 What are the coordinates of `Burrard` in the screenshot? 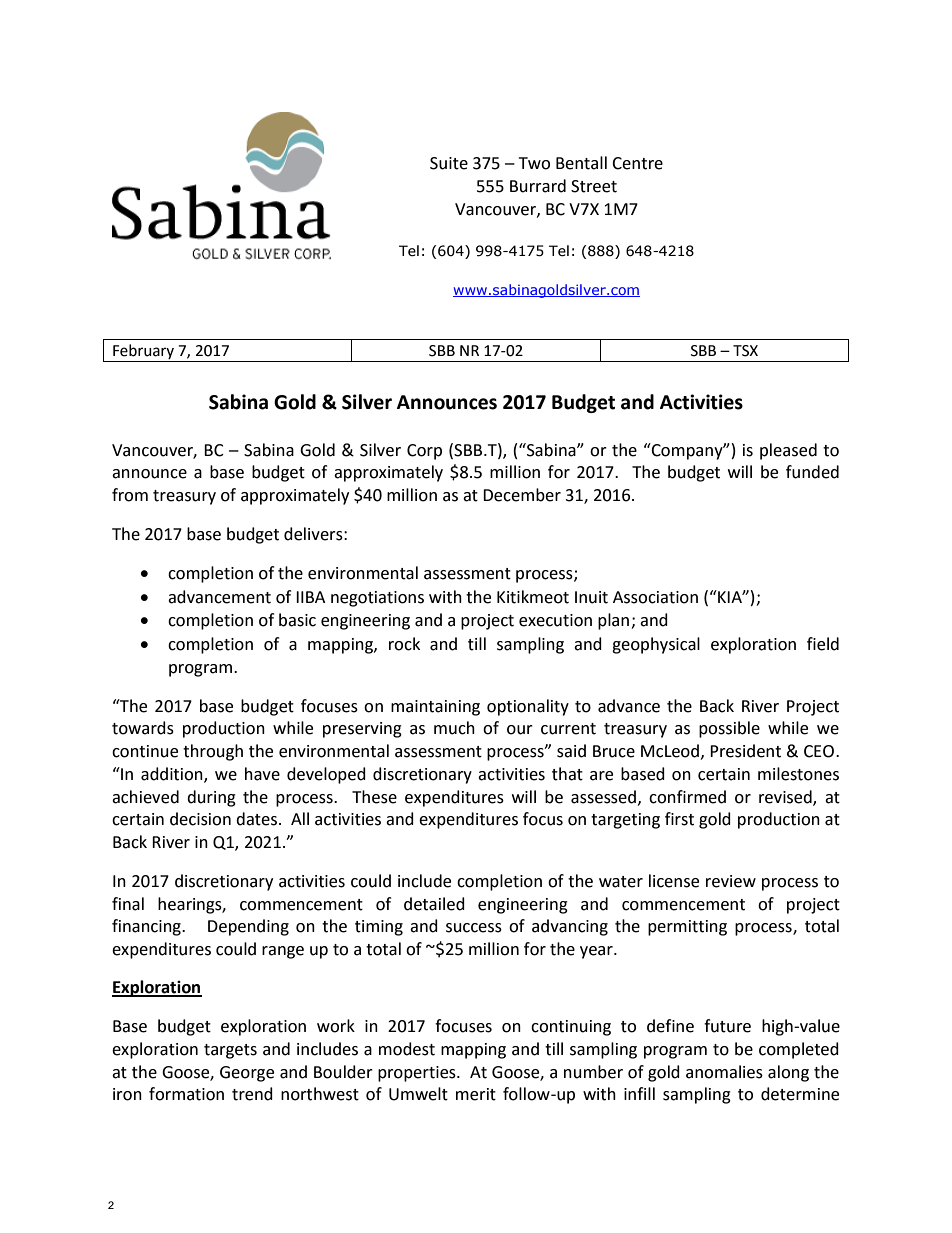 It's located at (538, 186).
